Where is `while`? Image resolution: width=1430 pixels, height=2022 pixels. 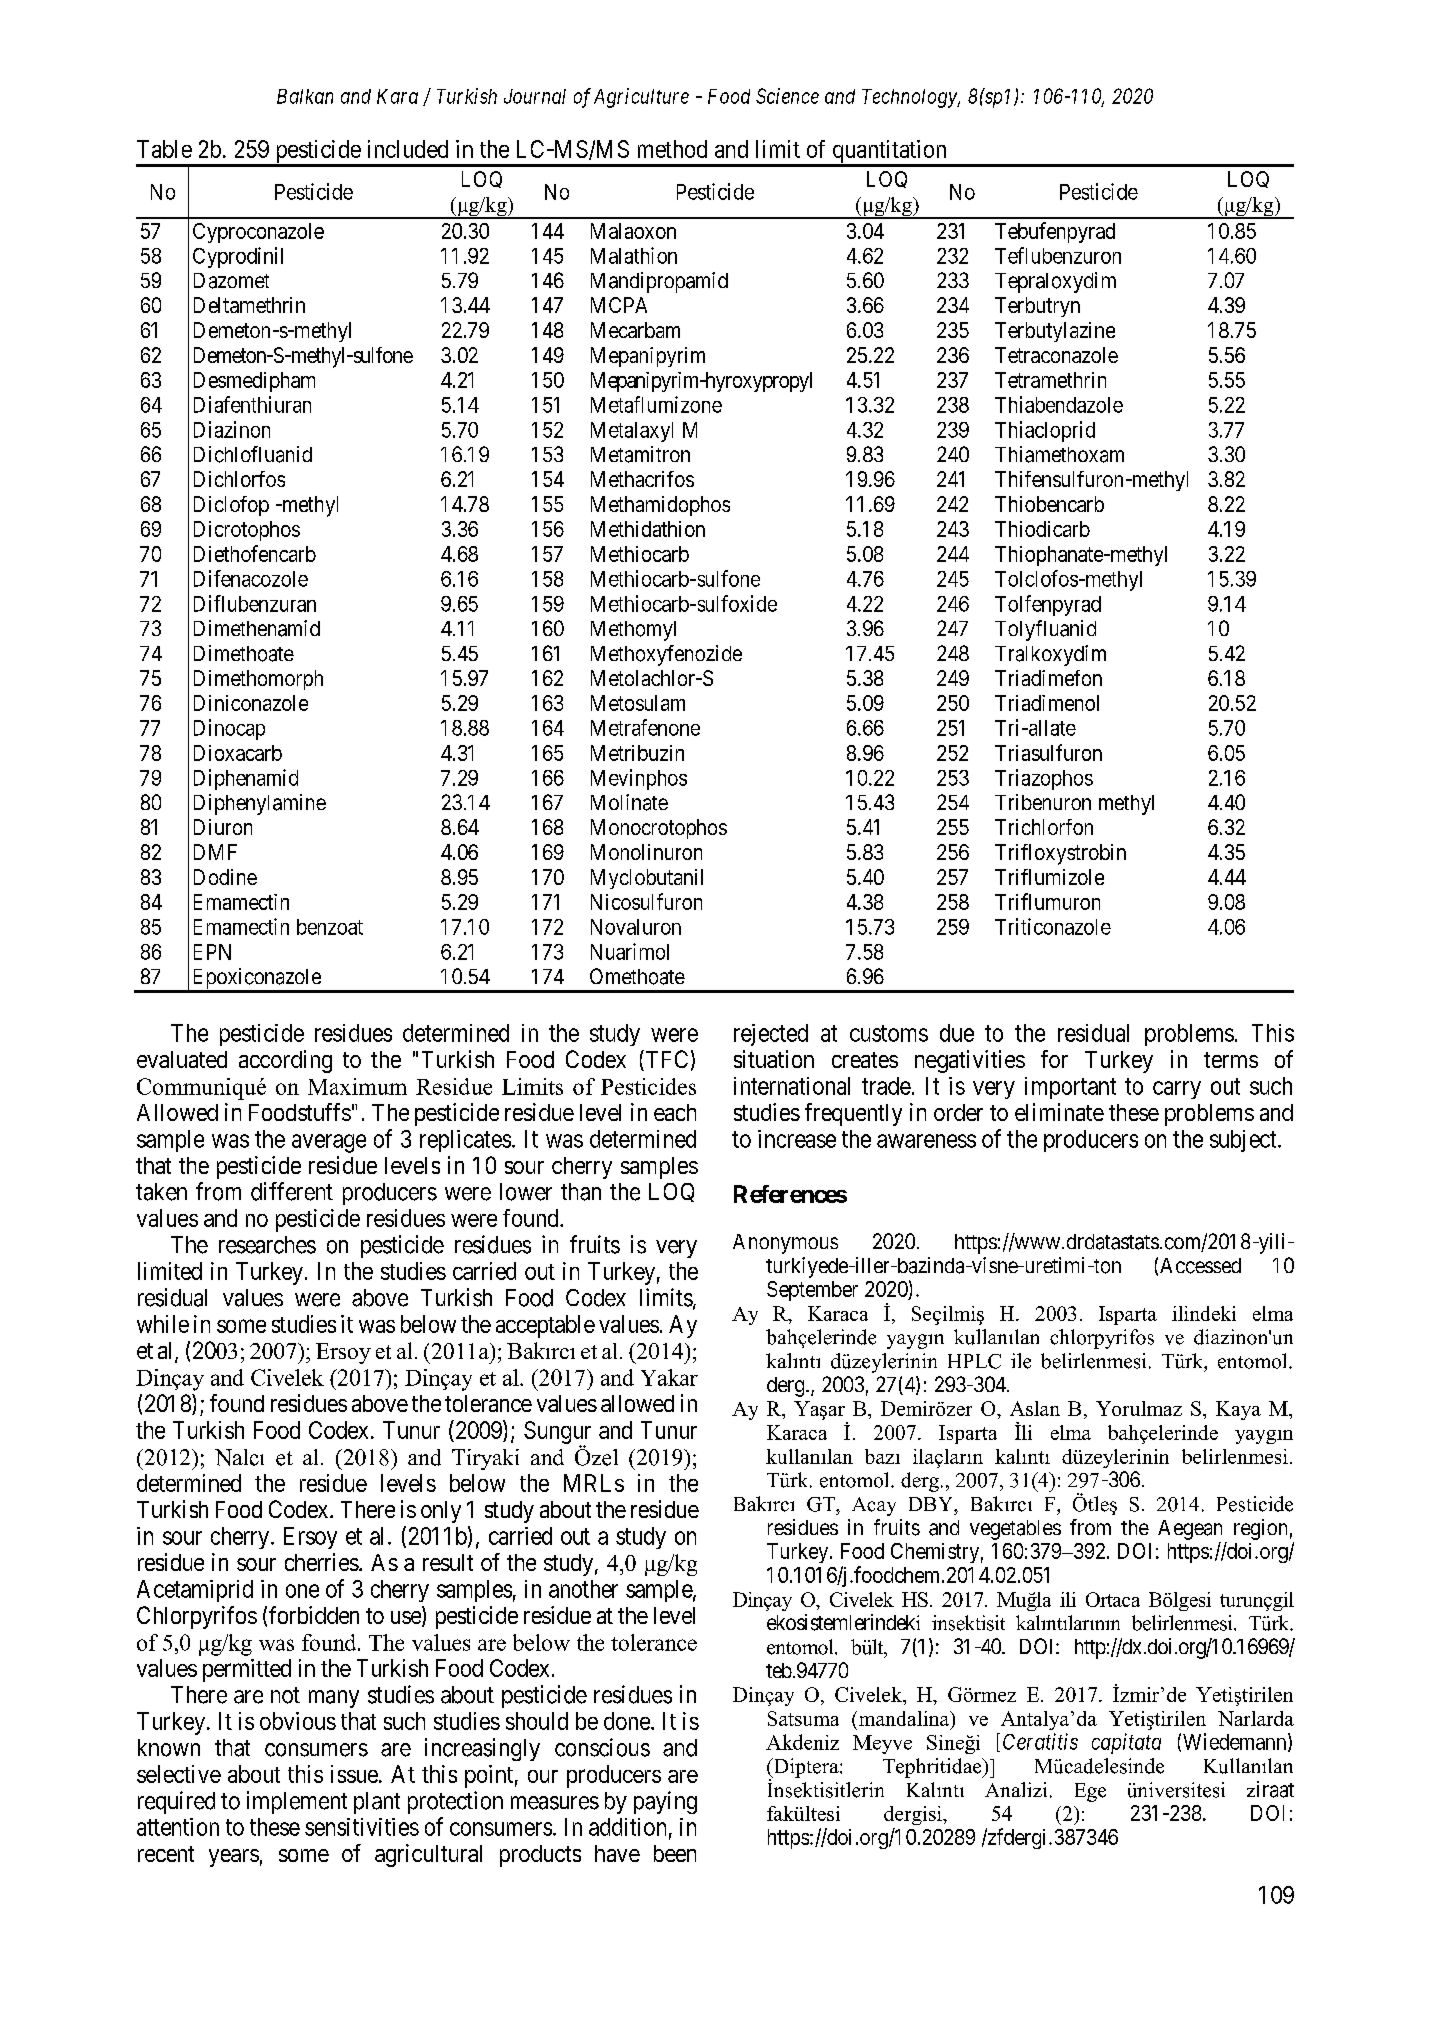
while is located at coordinates (163, 1324).
